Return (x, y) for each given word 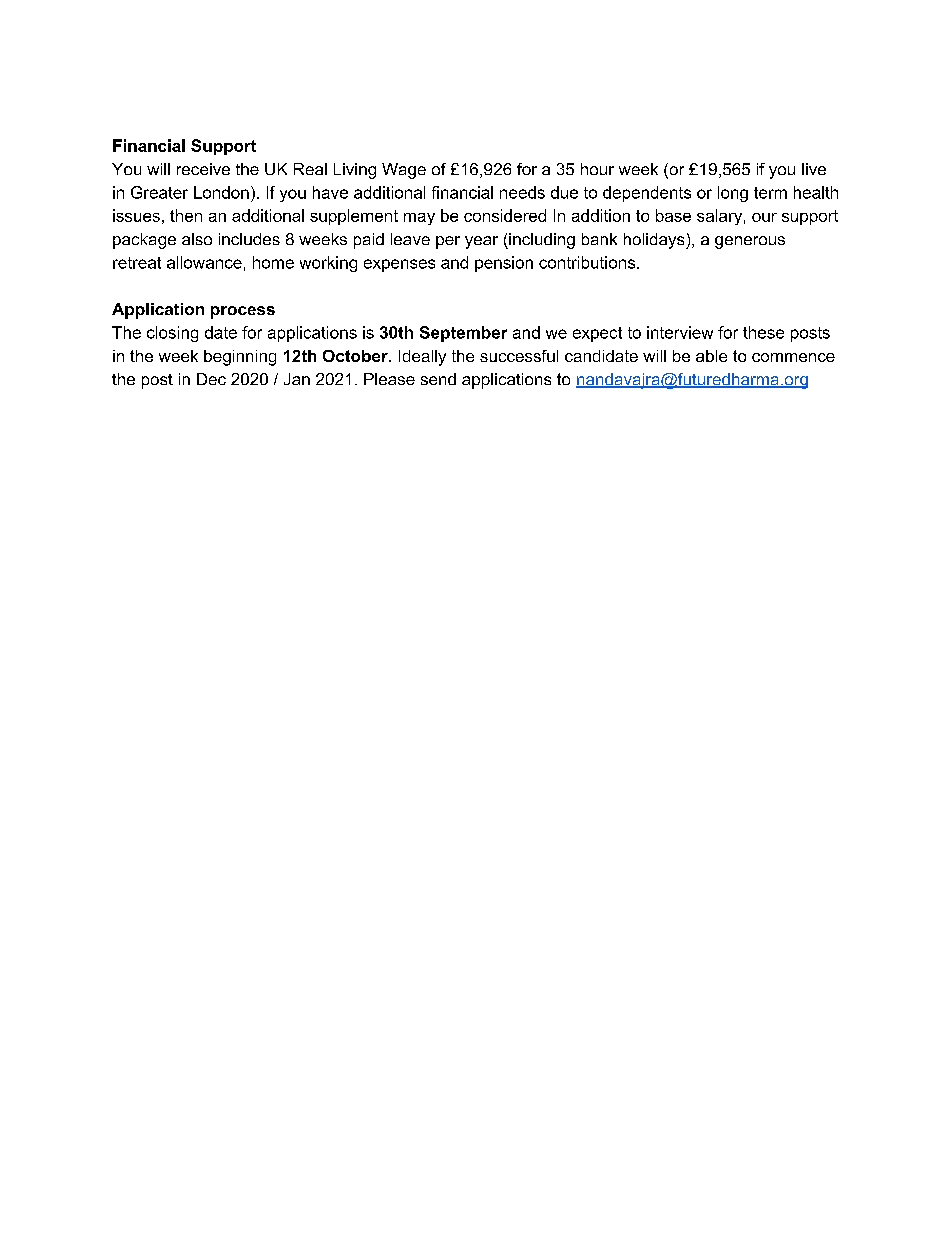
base (673, 215)
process (243, 312)
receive (203, 169)
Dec (211, 379)
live (814, 169)
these (763, 332)
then (186, 215)
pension (504, 264)
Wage (404, 171)
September (463, 334)
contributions (588, 262)
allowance (204, 262)
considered (505, 215)
